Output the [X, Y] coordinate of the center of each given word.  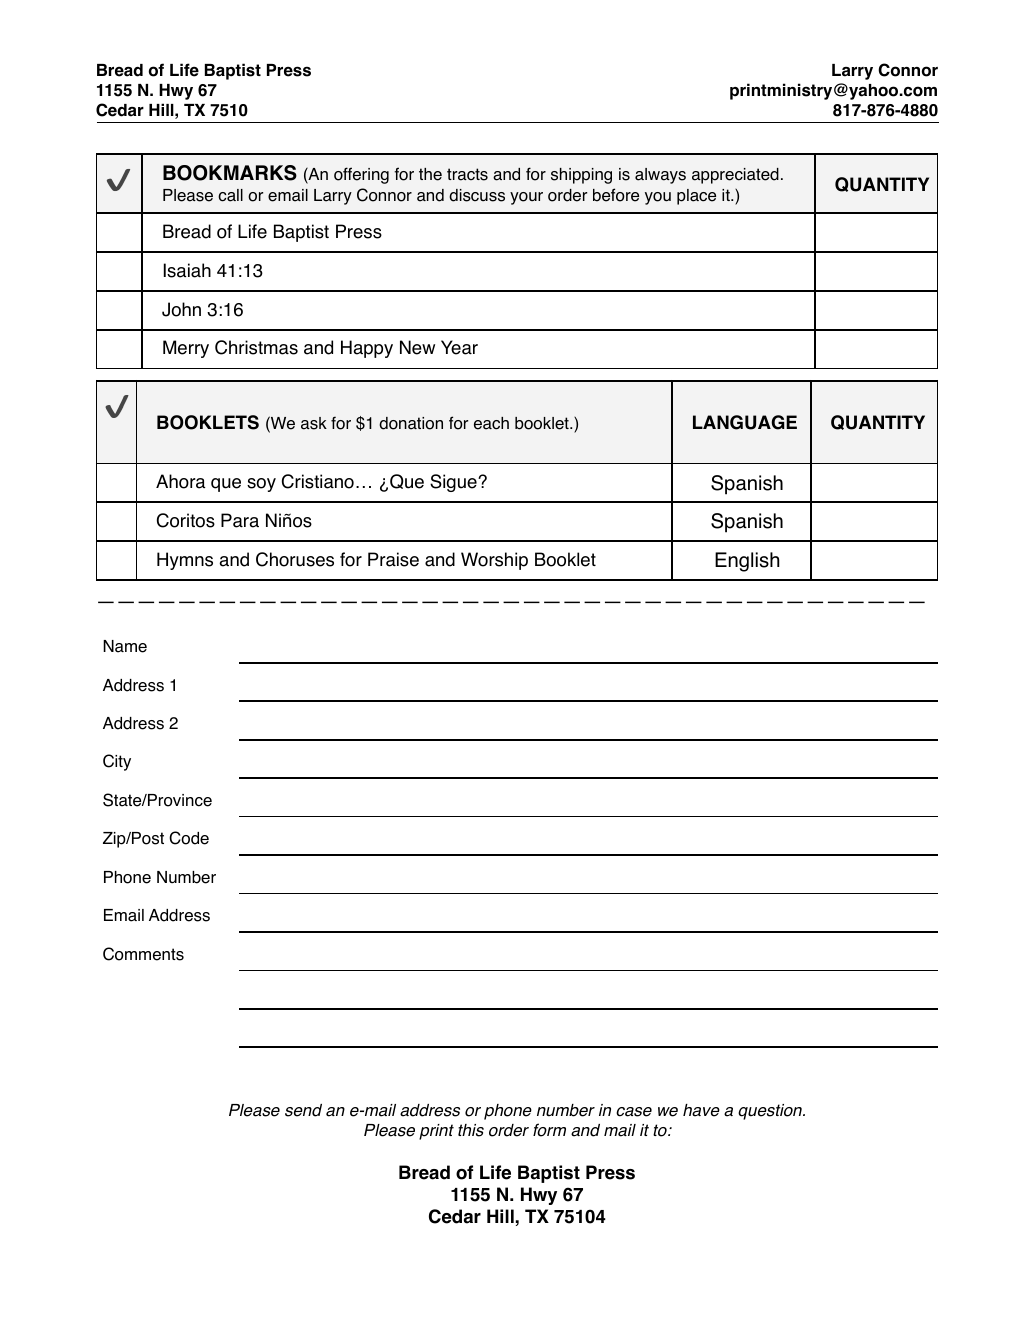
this [471, 1130]
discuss [477, 195]
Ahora [180, 481]
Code [189, 838]
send [303, 1110]
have [701, 1110]
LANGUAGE [745, 422]
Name [125, 646]
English [747, 562]
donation [411, 423]
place [696, 197]
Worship [494, 561]
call [230, 195]
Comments [143, 954]
